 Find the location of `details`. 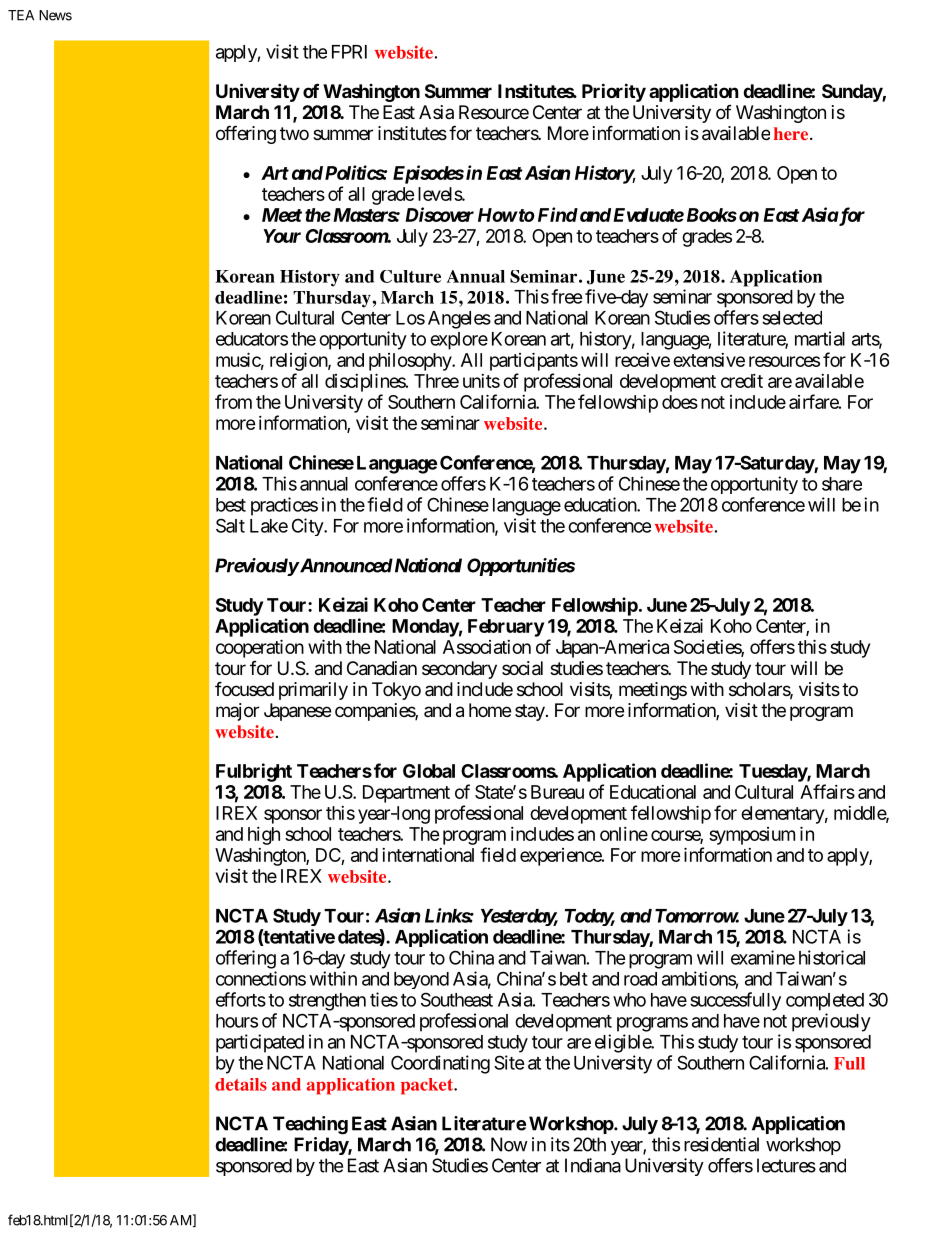

details is located at coordinates (241, 1084).
